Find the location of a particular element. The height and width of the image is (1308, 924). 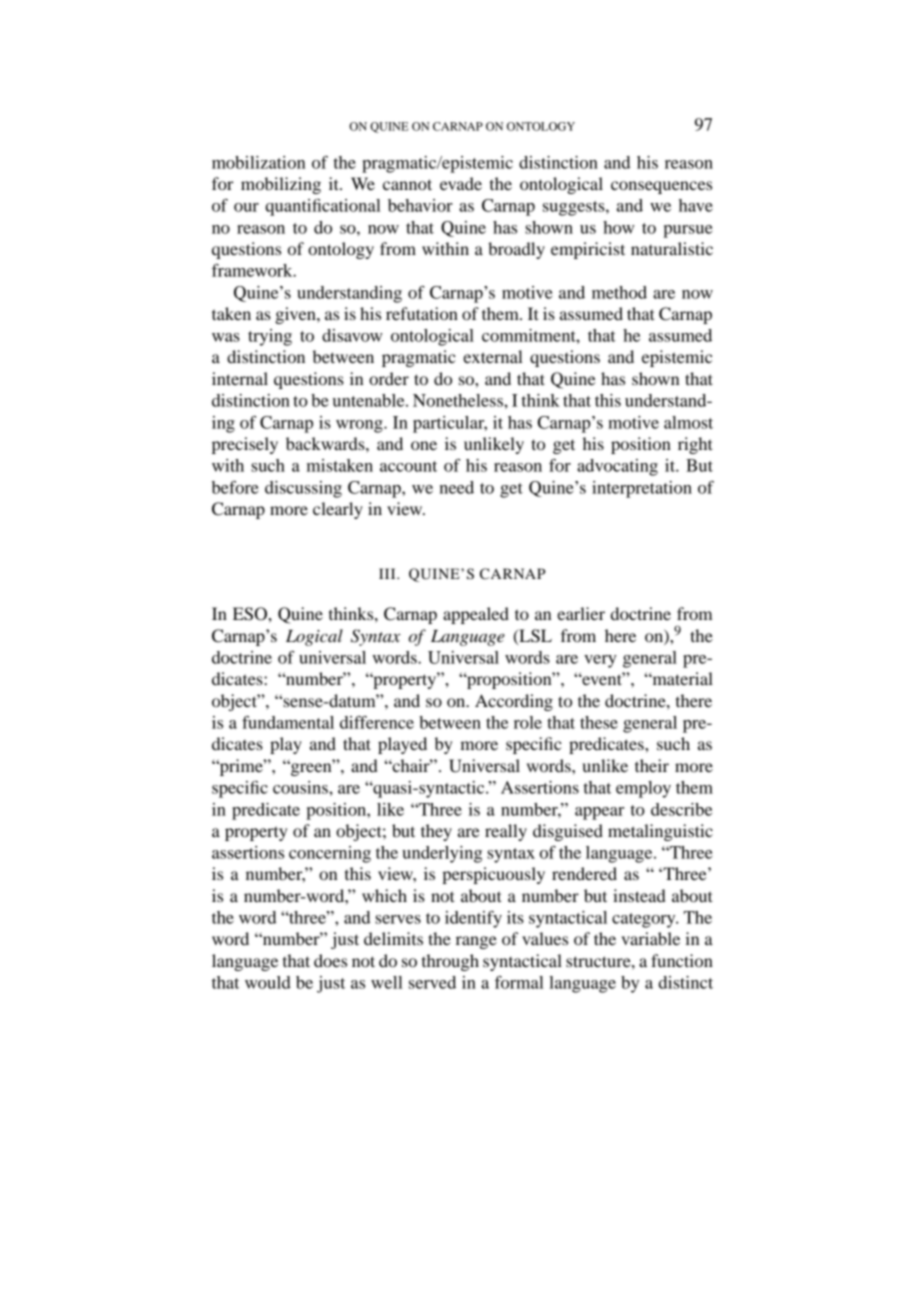

clearly is located at coordinates (338, 510).
